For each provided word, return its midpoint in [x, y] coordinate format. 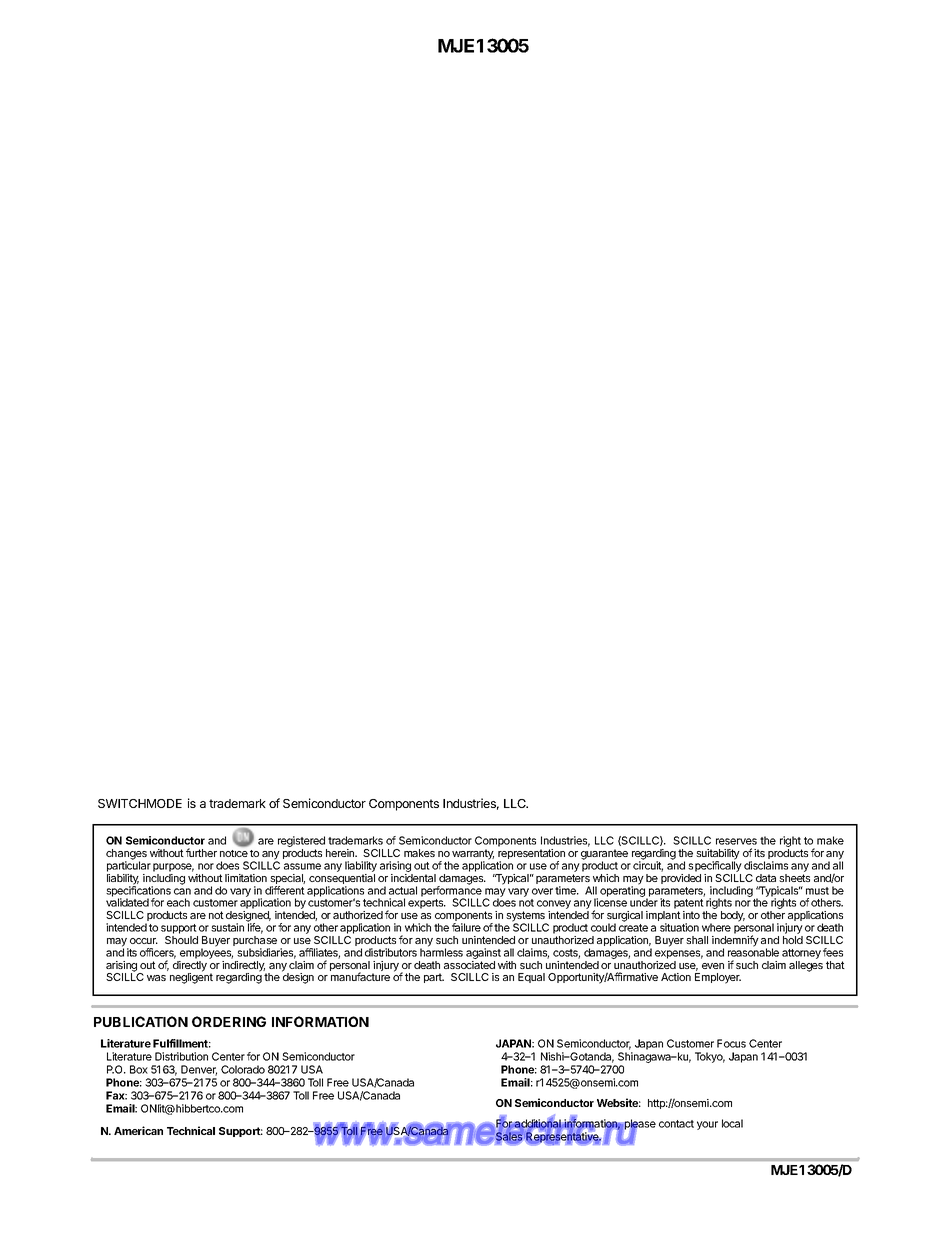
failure [466, 927]
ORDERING [229, 1021]
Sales [510, 1138]
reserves [736, 841]
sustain [227, 927]
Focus [731, 1043]
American [138, 1130]
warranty [473, 855]
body [733, 916]
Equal [531, 978]
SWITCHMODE [140, 803]
